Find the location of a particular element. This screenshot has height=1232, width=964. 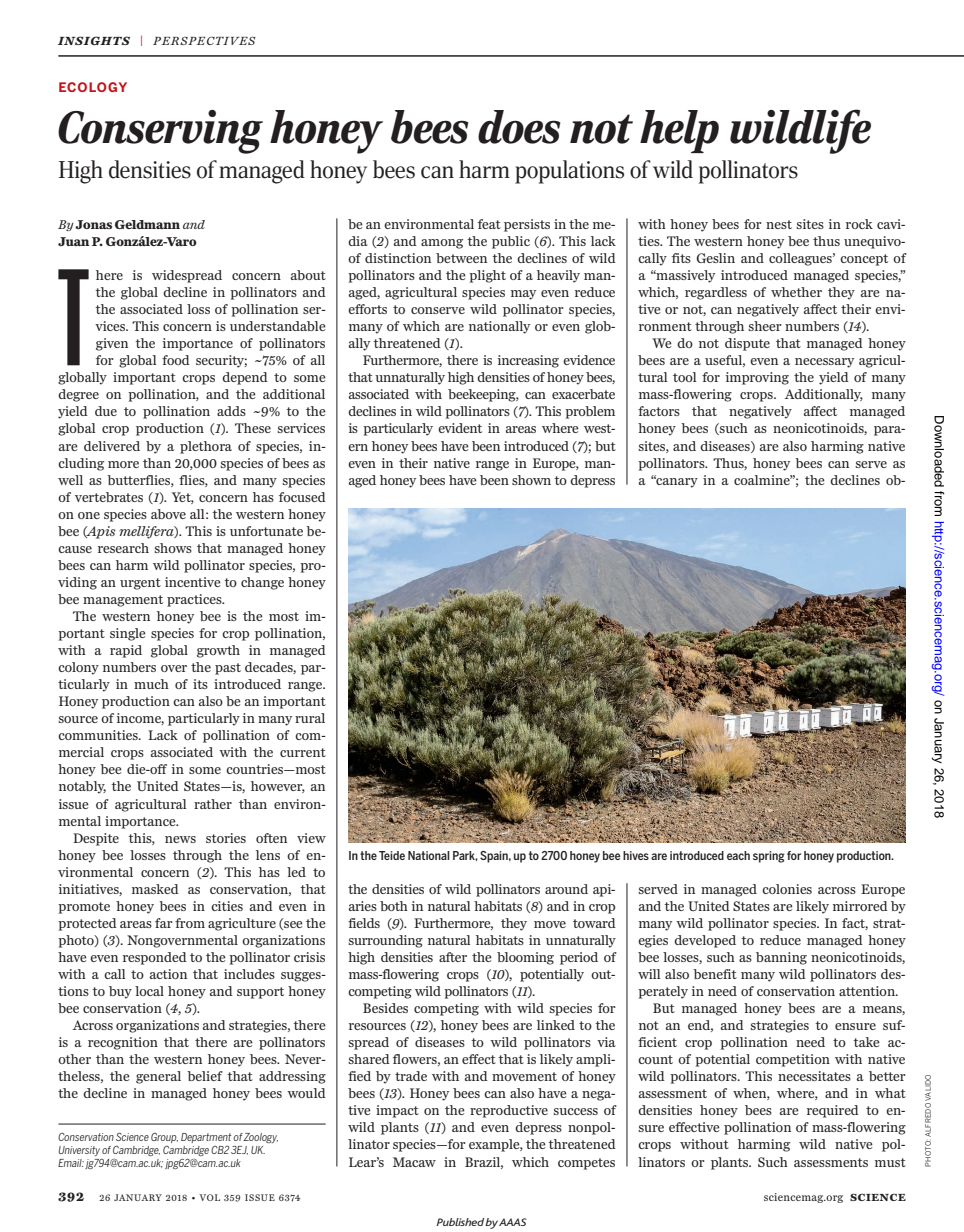

rather is located at coordinates (213, 804).
